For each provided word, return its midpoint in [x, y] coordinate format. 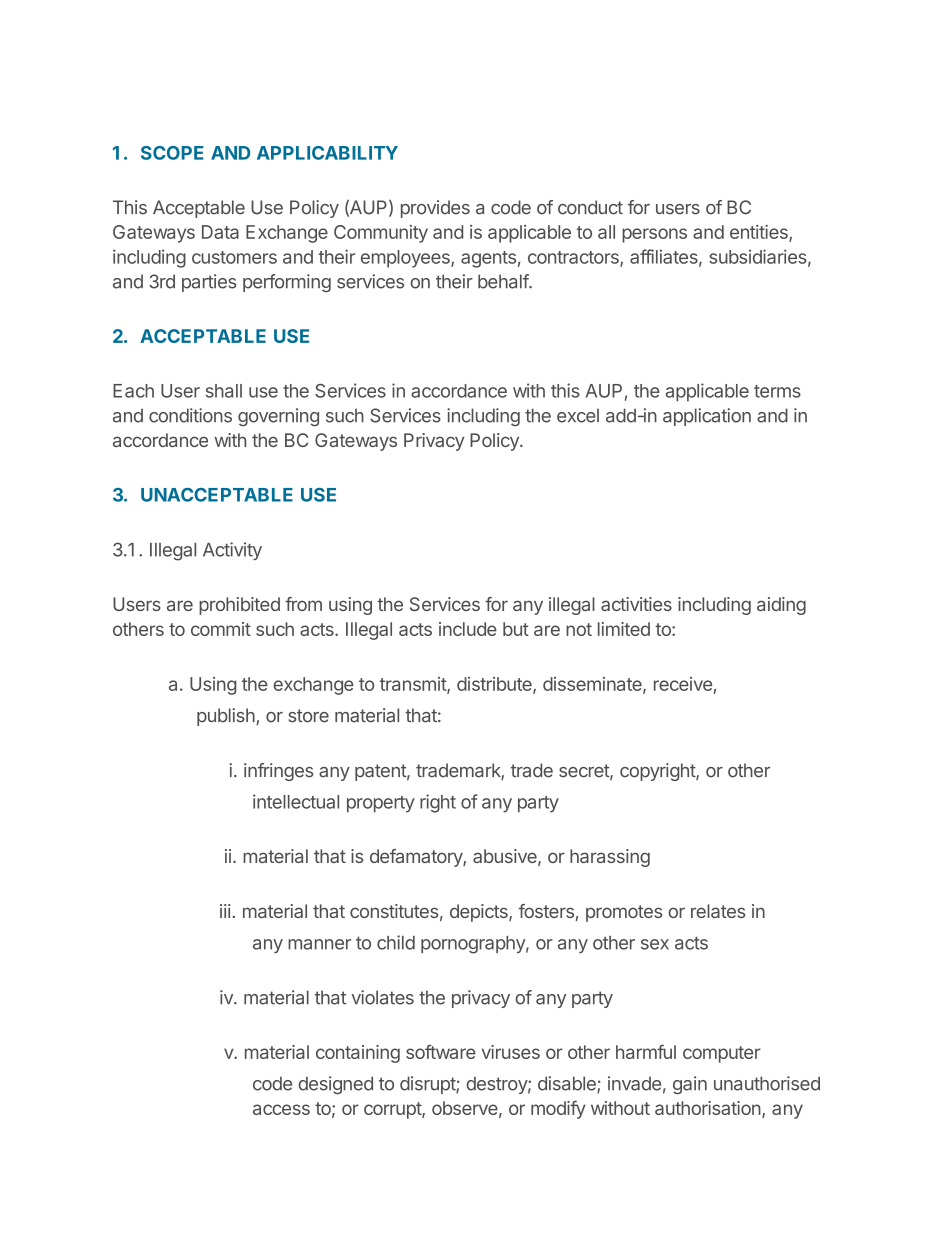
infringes [278, 772]
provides [435, 209]
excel [578, 415]
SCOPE [172, 153]
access [281, 1109]
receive [683, 684]
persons [654, 235]
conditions [190, 415]
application [707, 417]
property [381, 804]
